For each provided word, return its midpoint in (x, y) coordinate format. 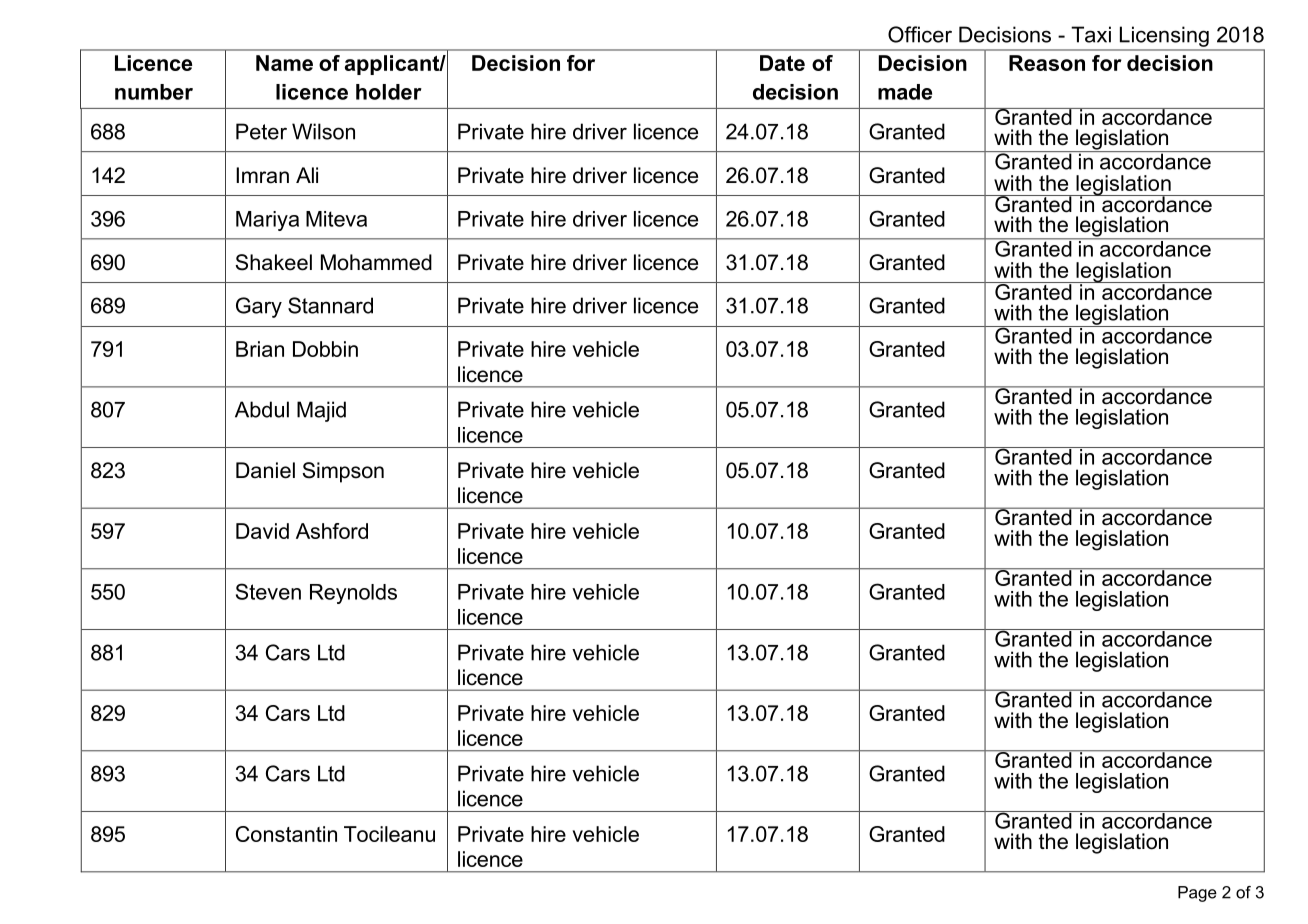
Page (1197, 894)
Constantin (286, 834)
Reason (1047, 63)
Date (782, 63)
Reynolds (353, 594)
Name (284, 63)
